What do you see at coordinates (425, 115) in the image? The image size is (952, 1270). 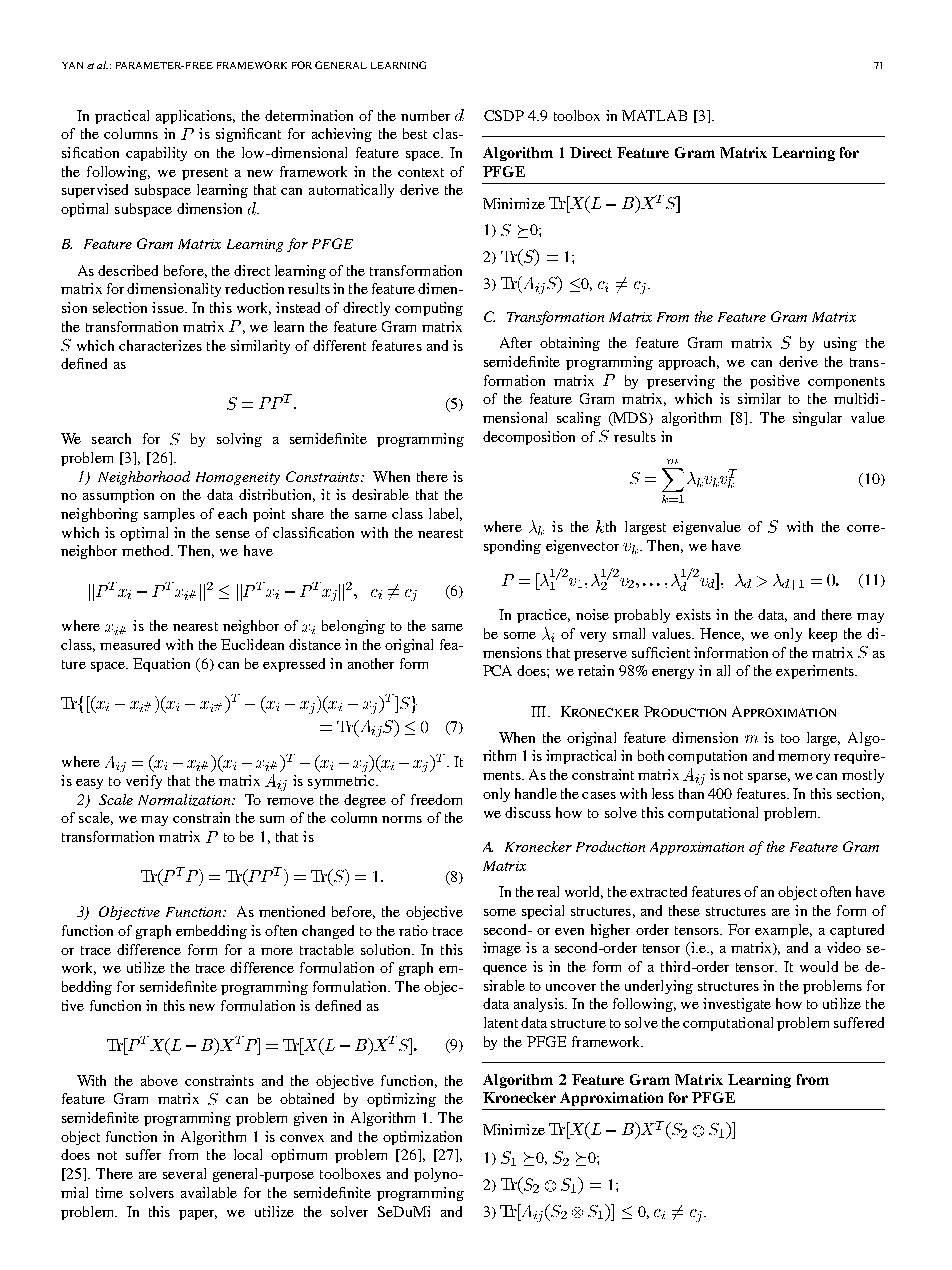 I see `number` at bounding box center [425, 115].
